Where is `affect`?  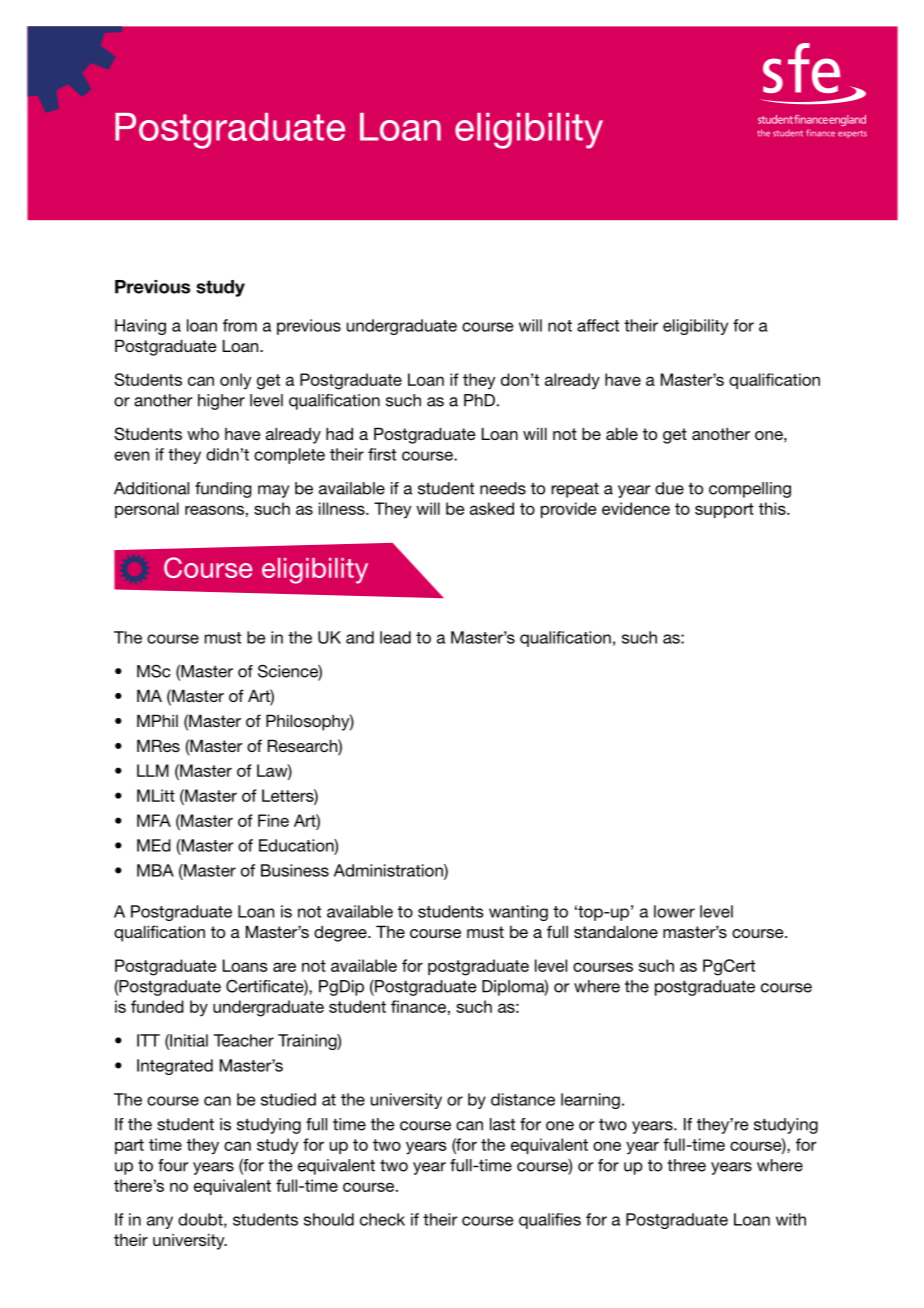
affect is located at coordinates (598, 325).
